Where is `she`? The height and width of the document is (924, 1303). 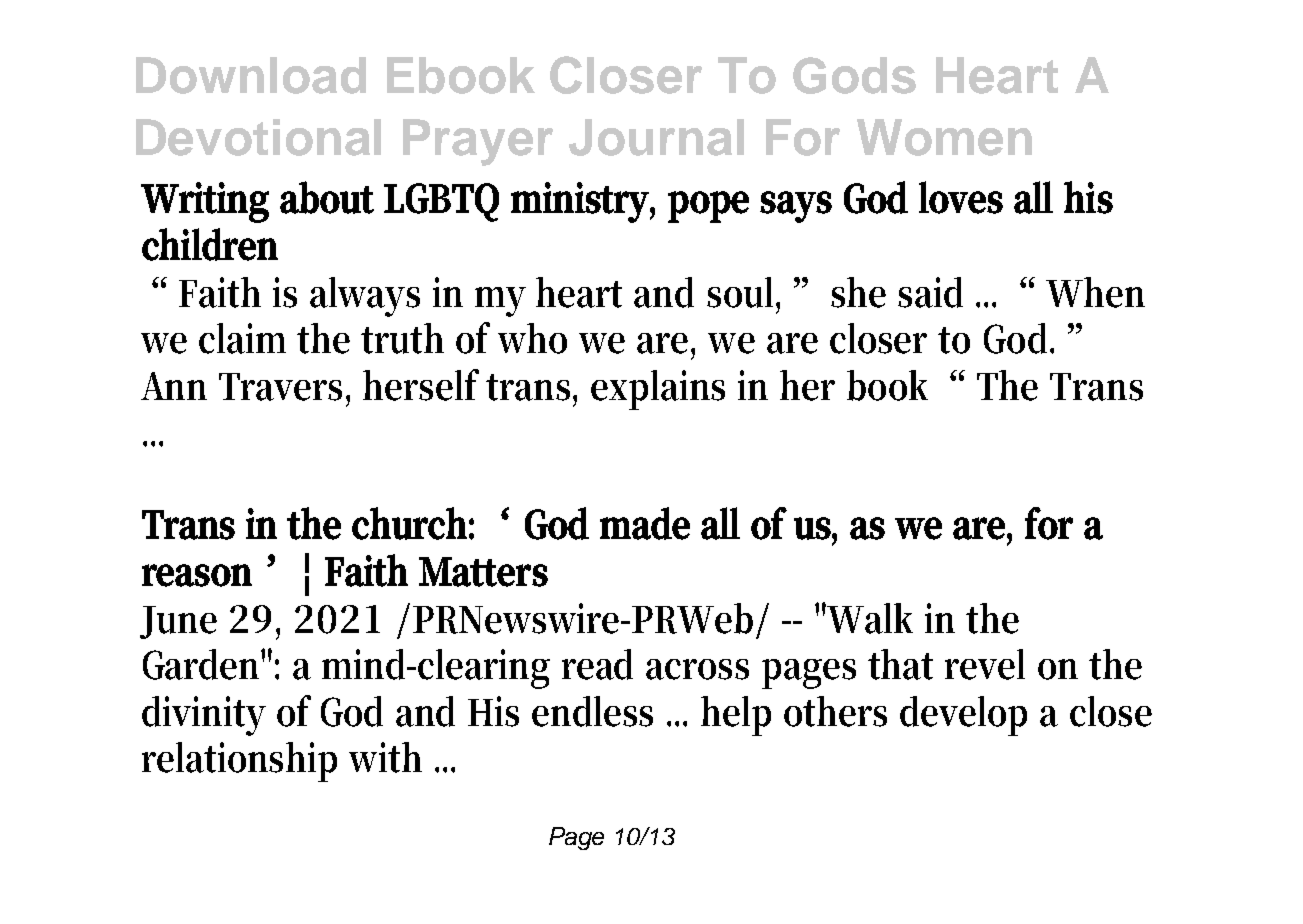 she is located at coordinates (858, 292).
